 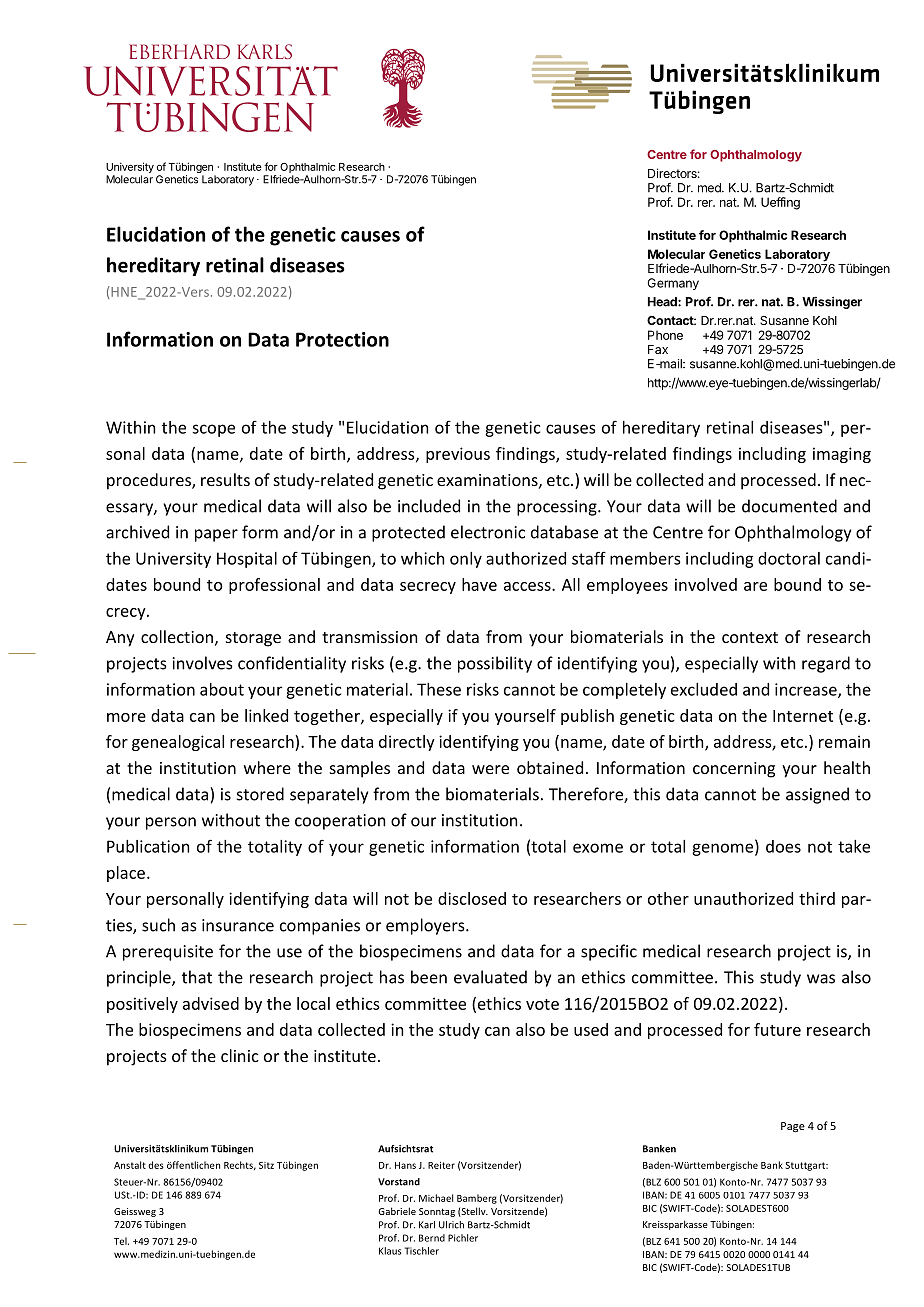 What do you see at coordinates (777, 1029) in the screenshot?
I see `future` at bounding box center [777, 1029].
